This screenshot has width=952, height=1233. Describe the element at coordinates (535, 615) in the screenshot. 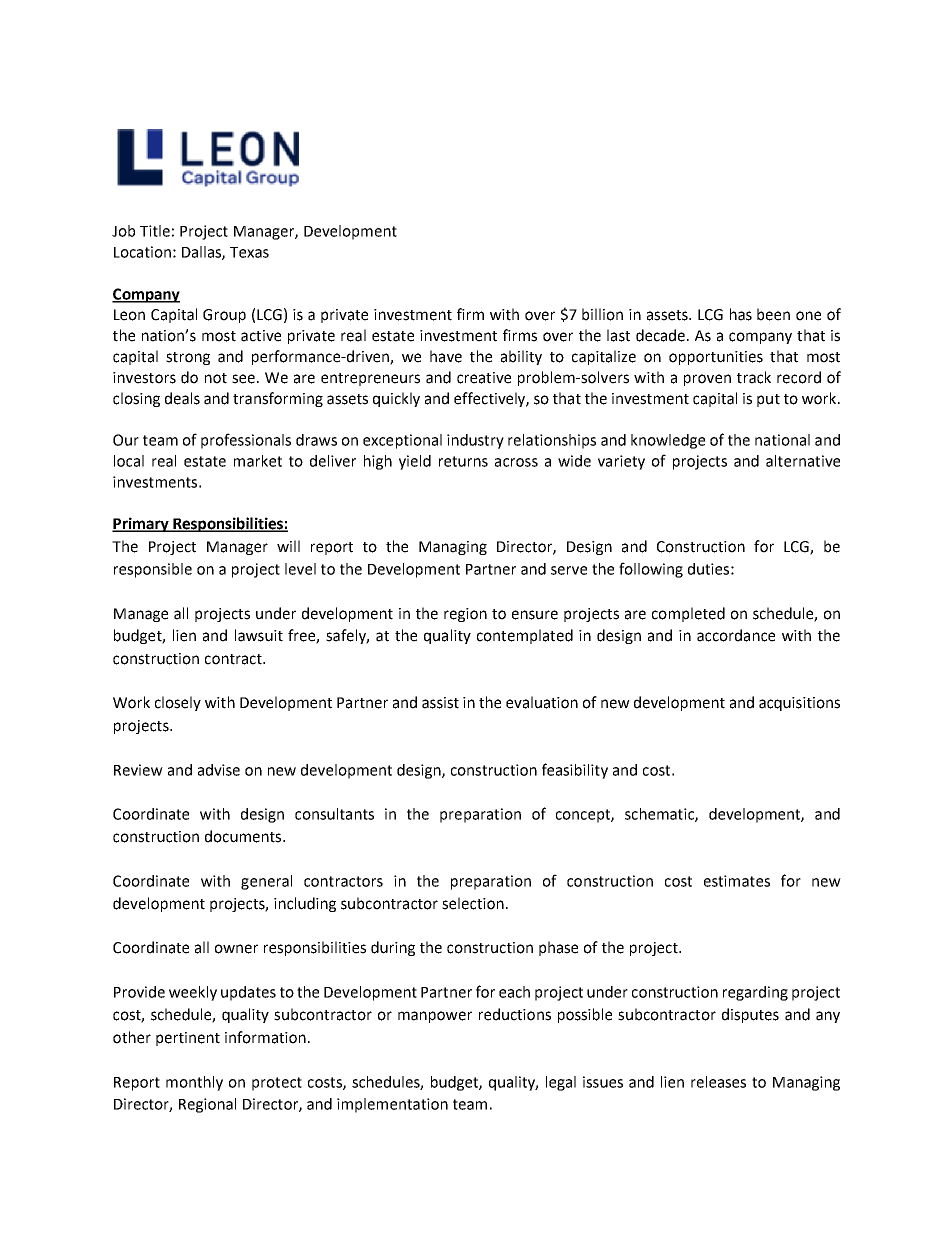

I see `ensure` at that location.
